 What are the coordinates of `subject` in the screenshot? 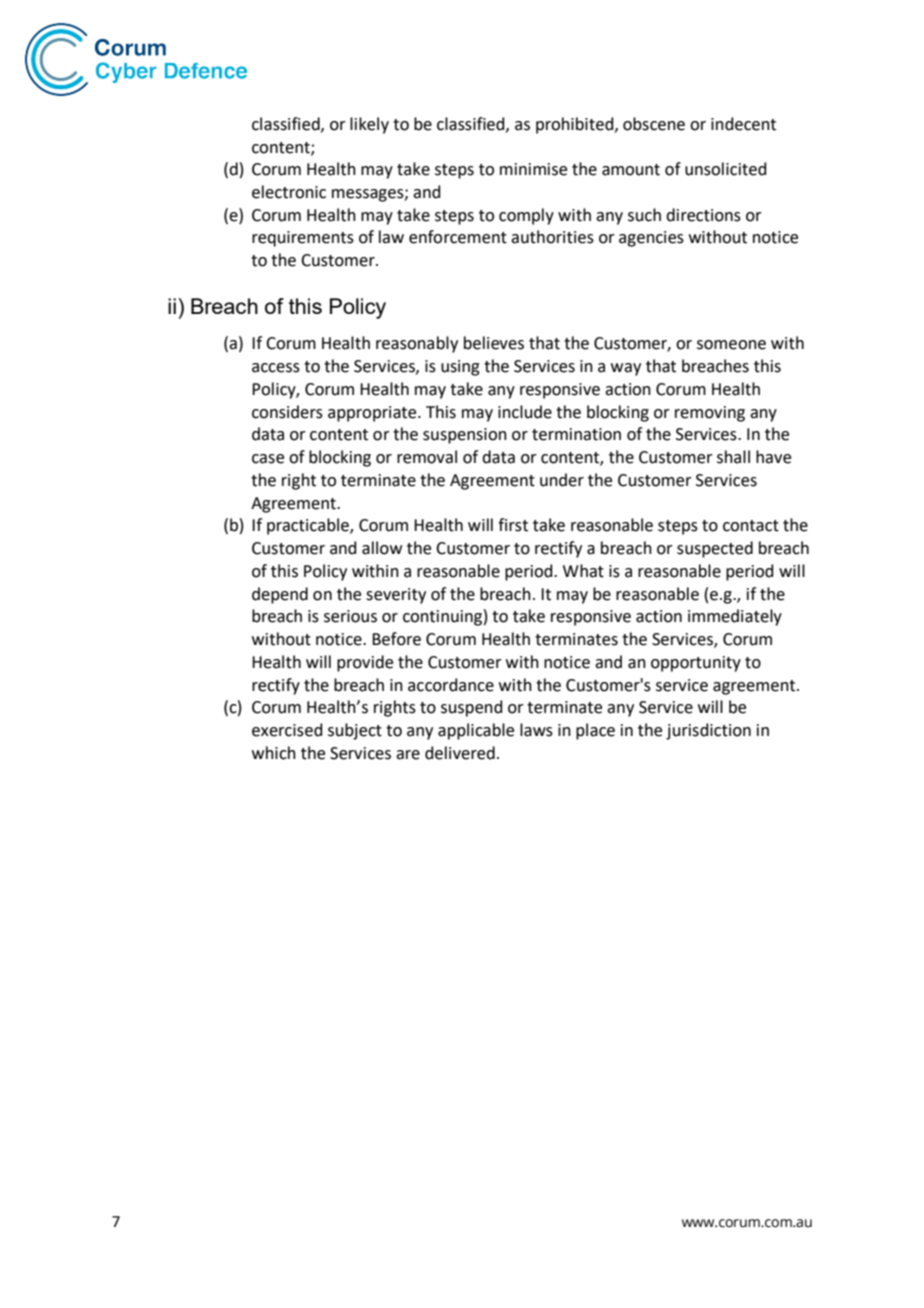 It's located at (355, 731).
